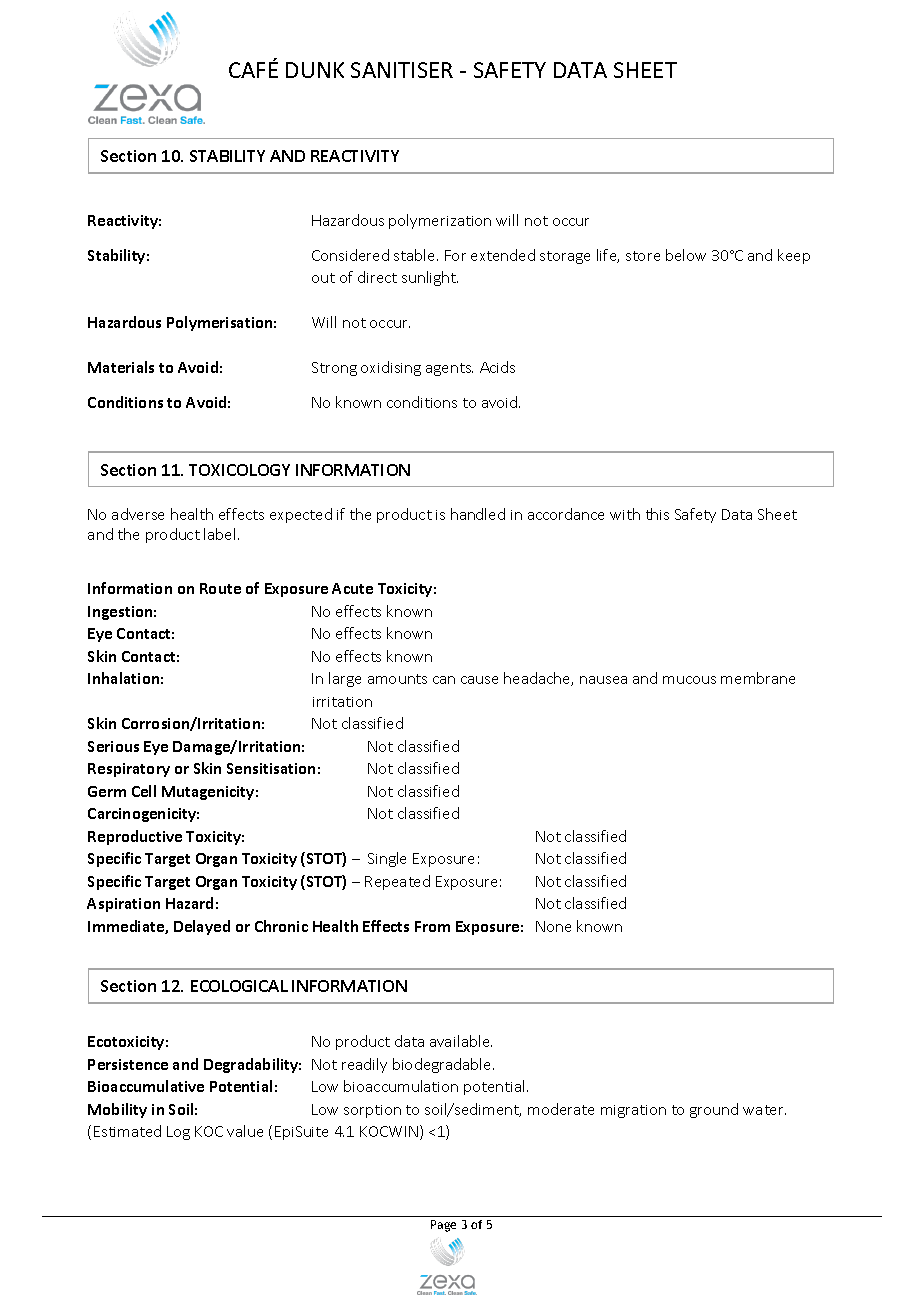 The height and width of the image is (1308, 924). Describe the element at coordinates (689, 680) in the image. I see `mucous` at that location.
